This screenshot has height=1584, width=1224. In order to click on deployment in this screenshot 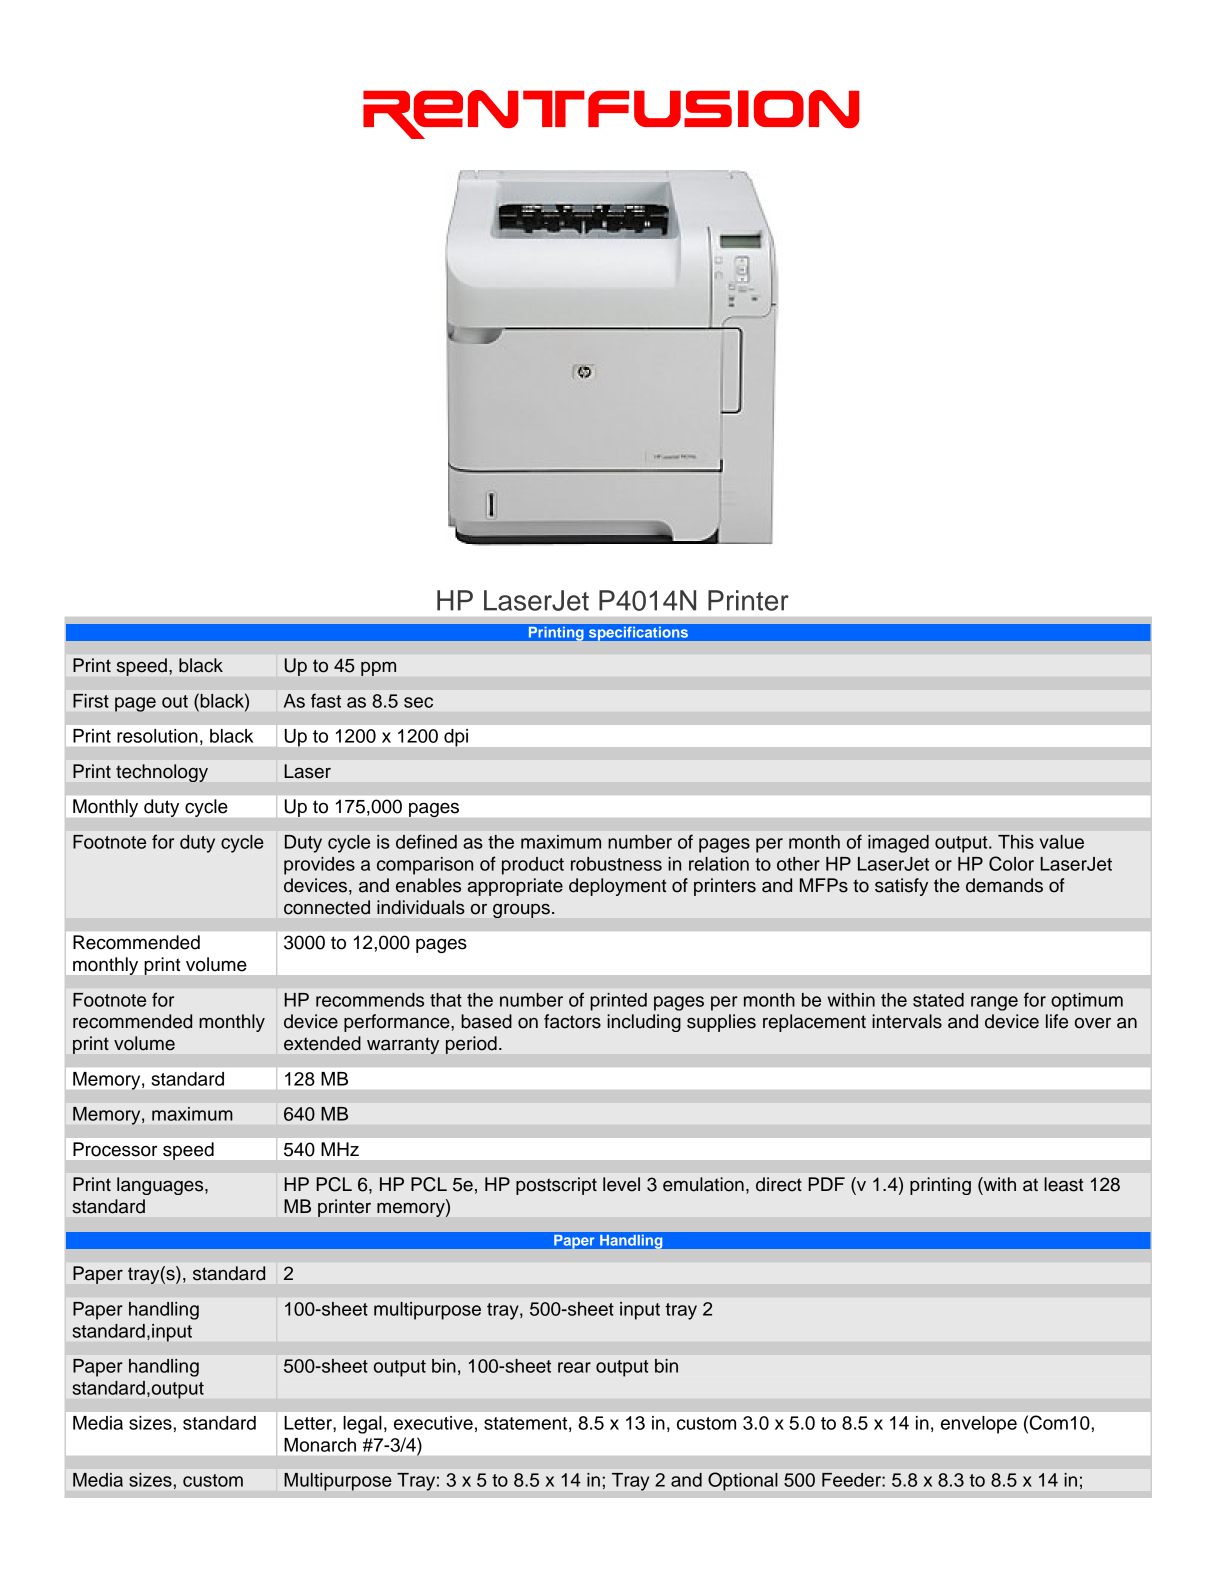, I will do `click(617, 887)`.
